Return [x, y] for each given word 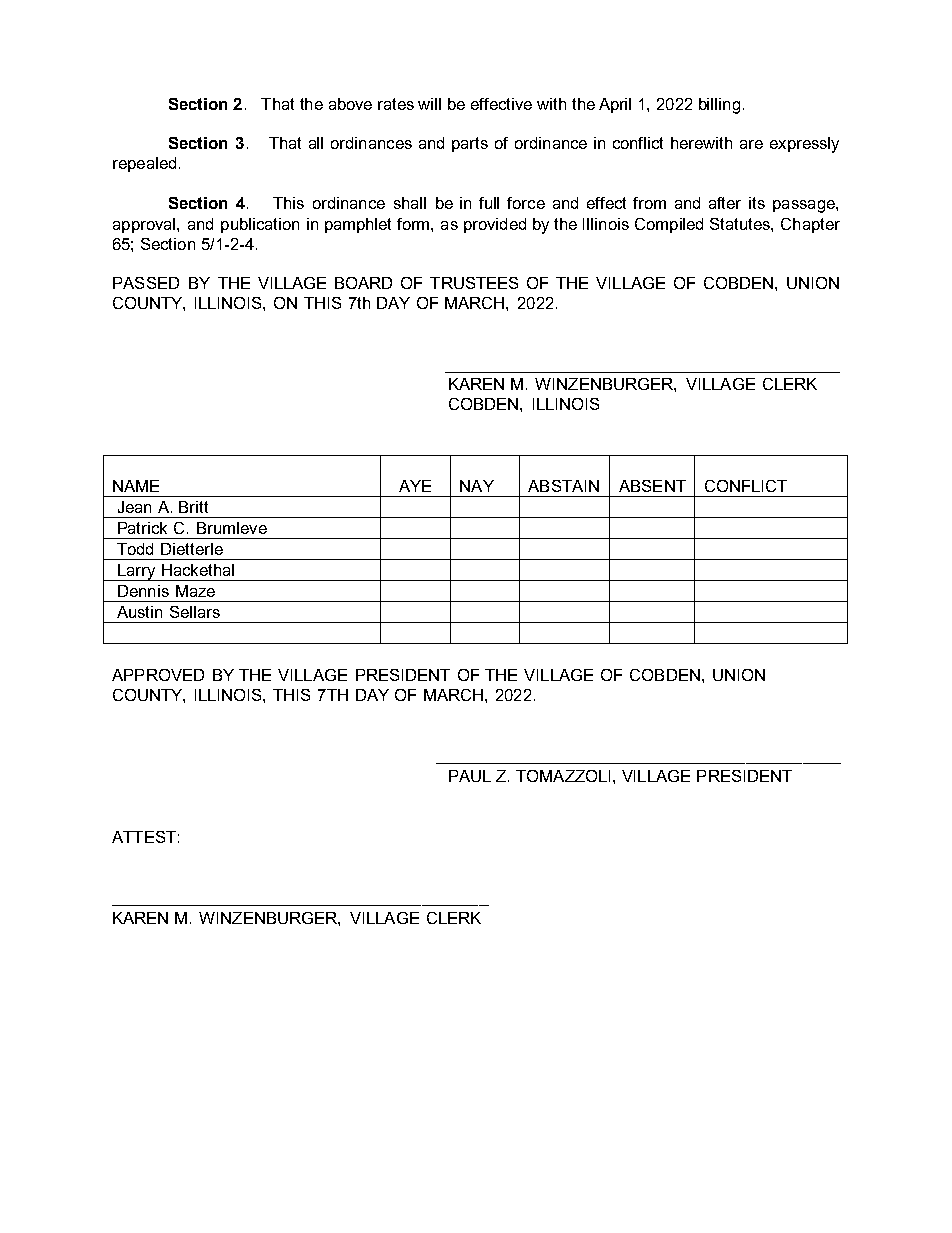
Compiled [669, 225]
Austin [139, 612]
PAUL [470, 776]
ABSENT [652, 486]
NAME [136, 486]
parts [470, 144]
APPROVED [158, 675]
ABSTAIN [563, 486]
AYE [415, 486]
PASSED [146, 283]
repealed [144, 164]
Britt [193, 507]
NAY [477, 486]
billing [719, 106]
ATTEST [144, 837]
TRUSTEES [474, 283]
